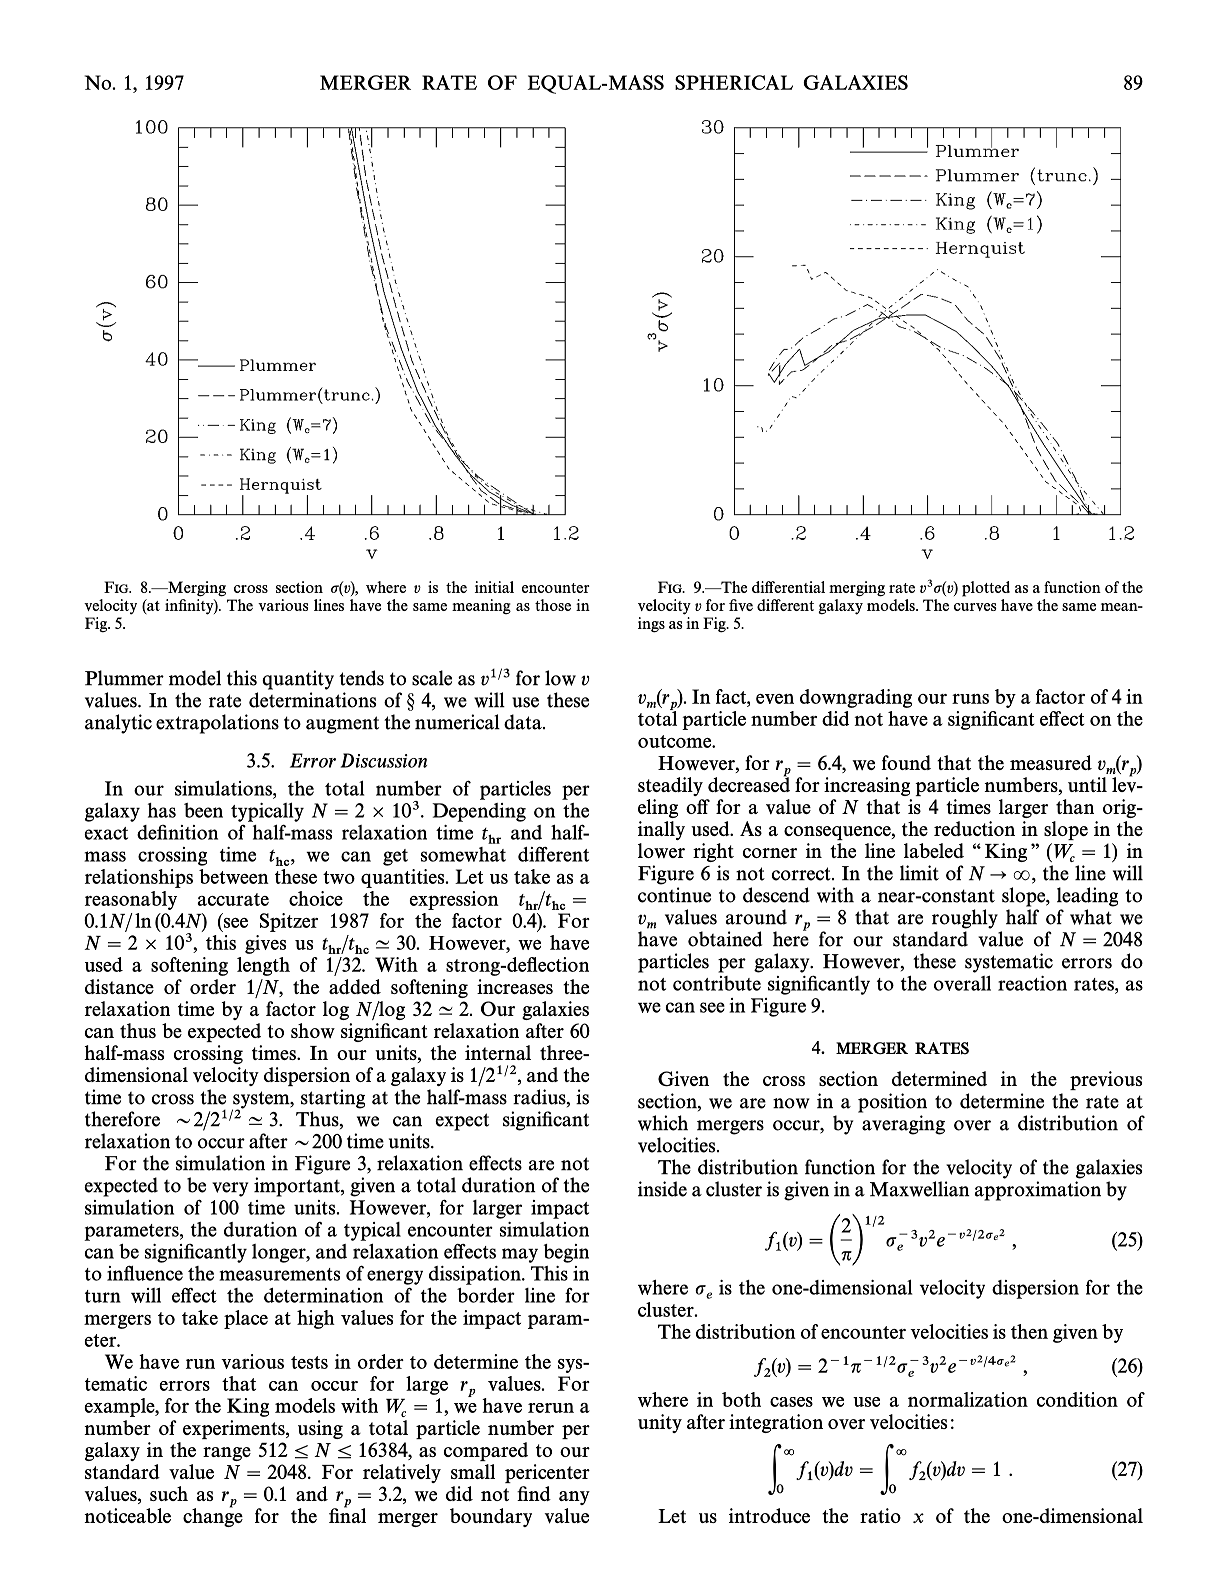 The image size is (1232, 1594). Describe the element at coordinates (1038, 1191) in the screenshot. I see `approximation` at that location.
